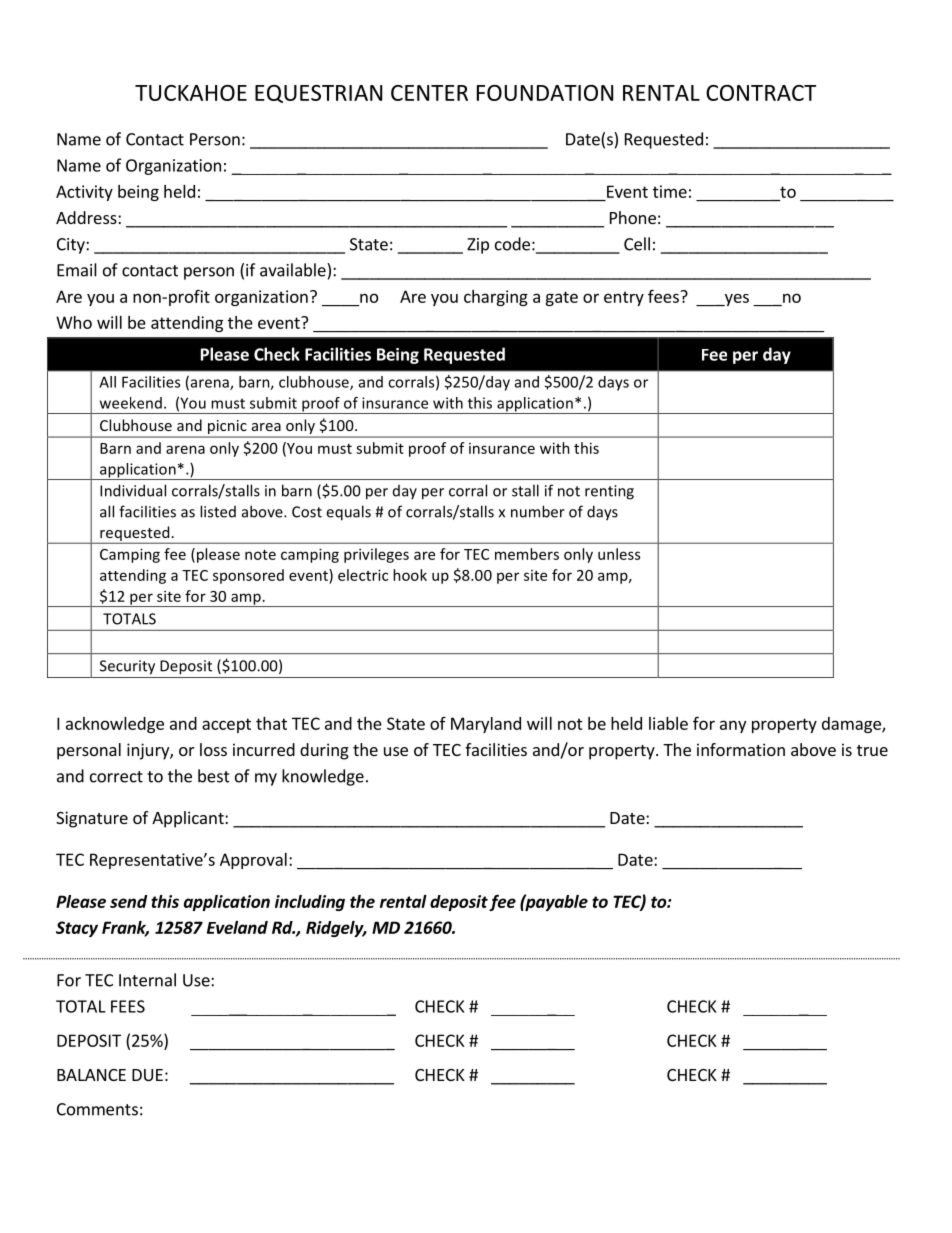 Image resolution: width=952 pixels, height=1233 pixels. I want to click on charging, so click(496, 298).
